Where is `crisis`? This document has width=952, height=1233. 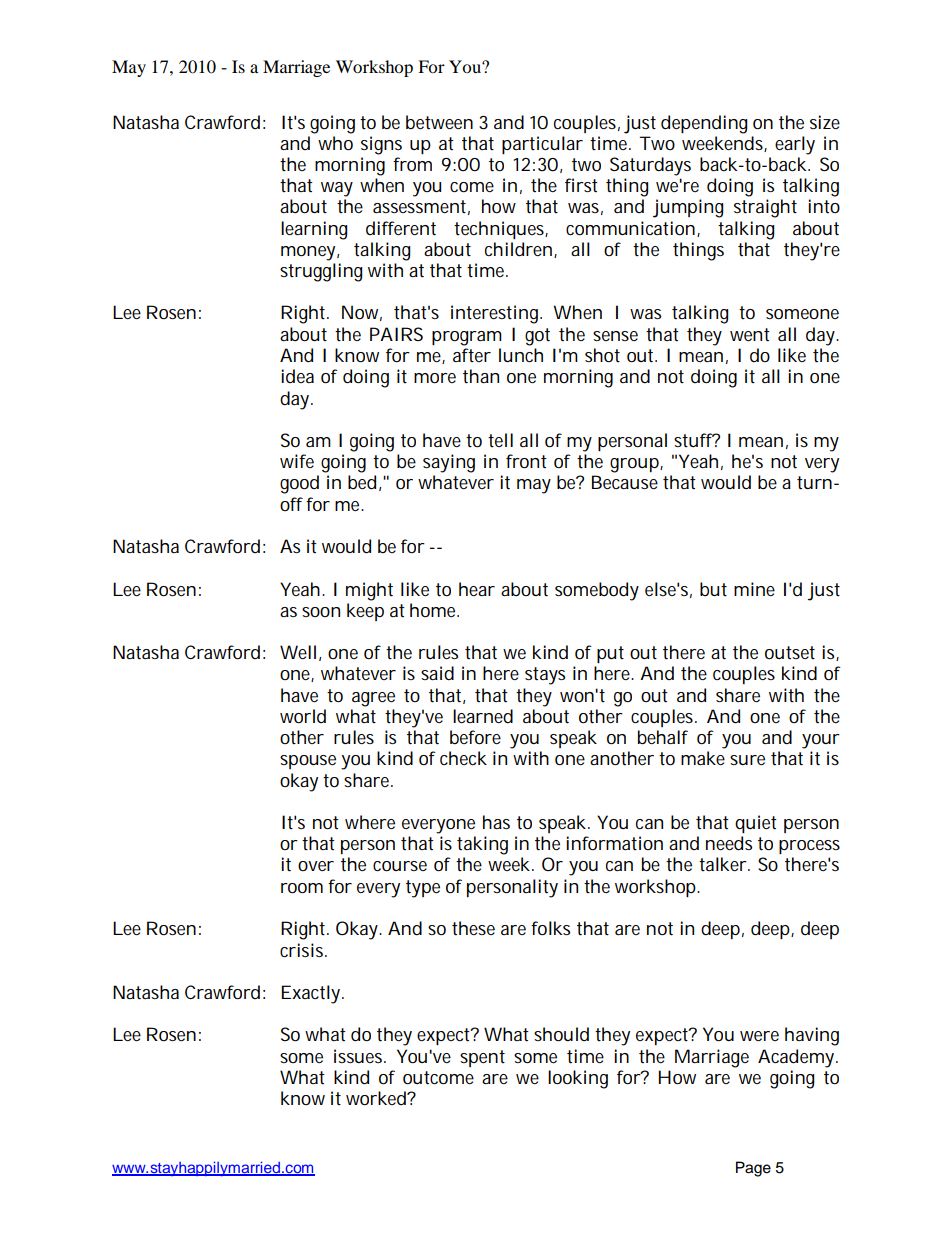
crisis is located at coordinates (303, 950).
